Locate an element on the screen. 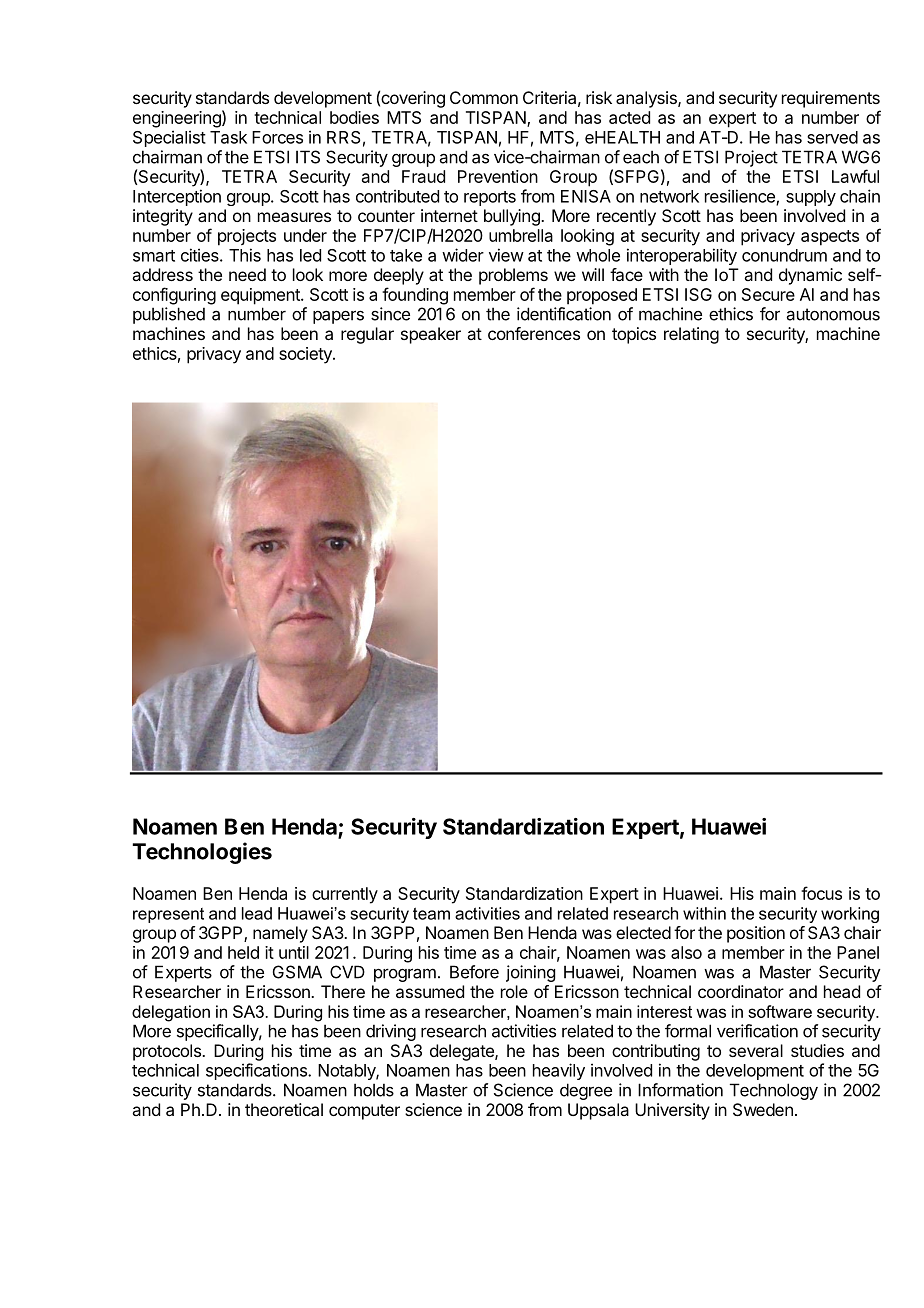  Task is located at coordinates (228, 137).
